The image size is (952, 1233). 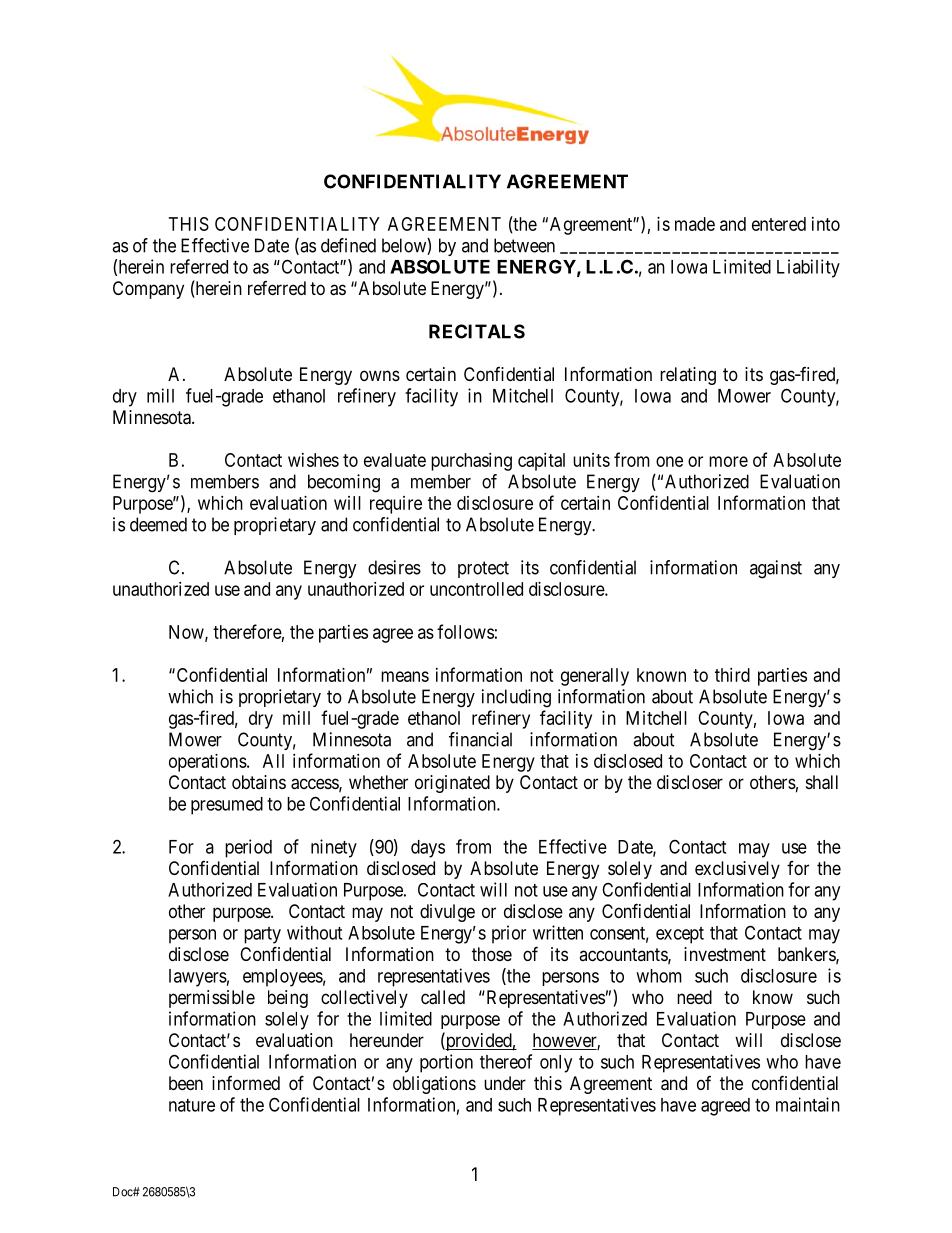 What do you see at coordinates (148, 290) in the screenshot?
I see `Company` at bounding box center [148, 290].
